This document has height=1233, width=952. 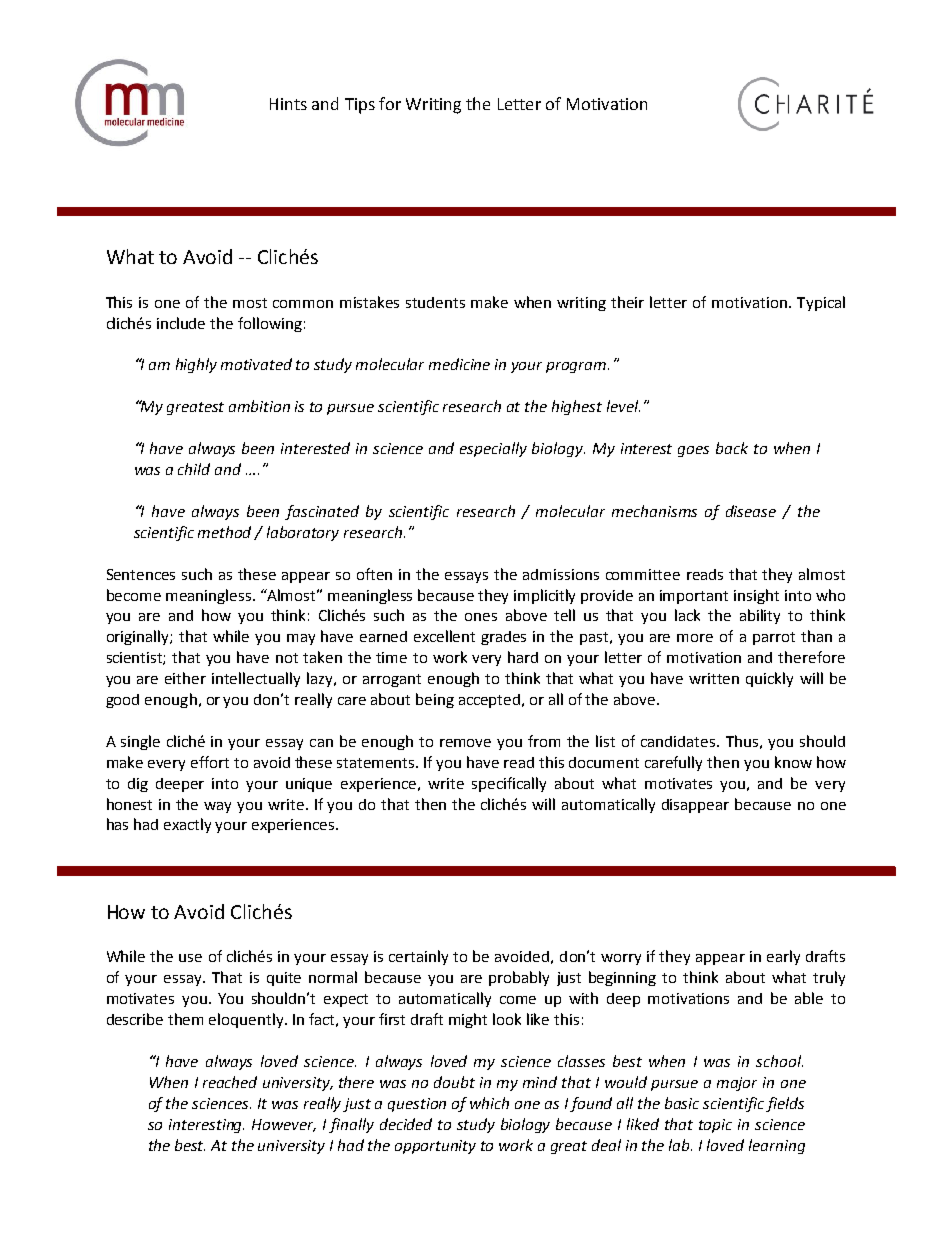 I want to click on excellent, so click(x=444, y=636).
